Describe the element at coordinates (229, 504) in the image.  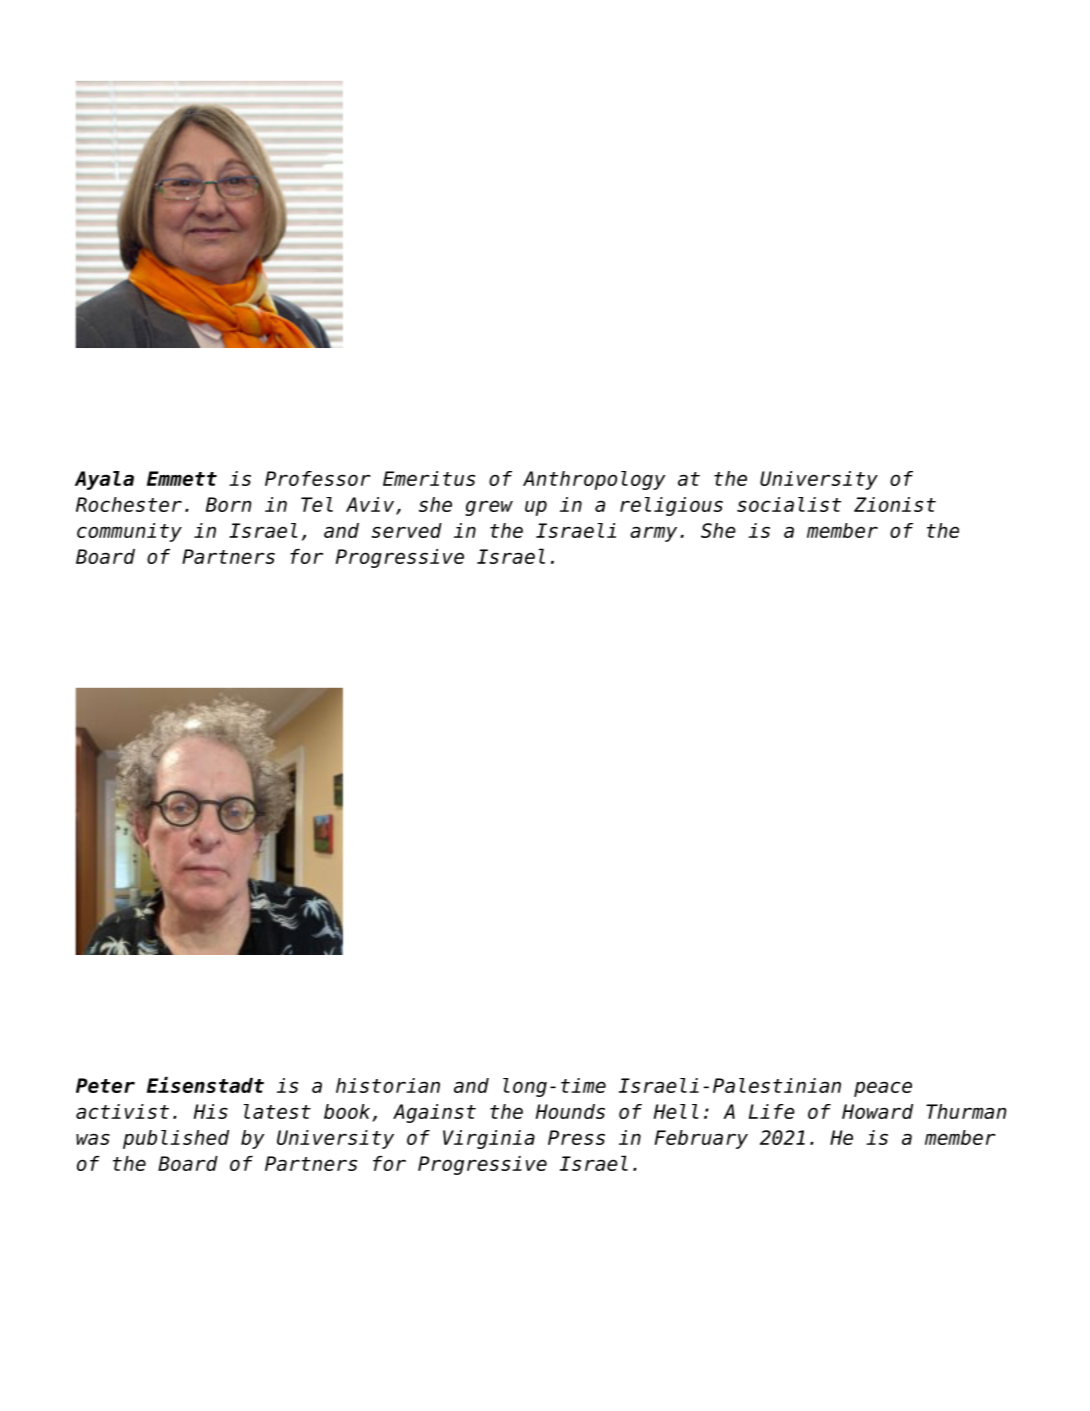
I see `Born` at that location.
